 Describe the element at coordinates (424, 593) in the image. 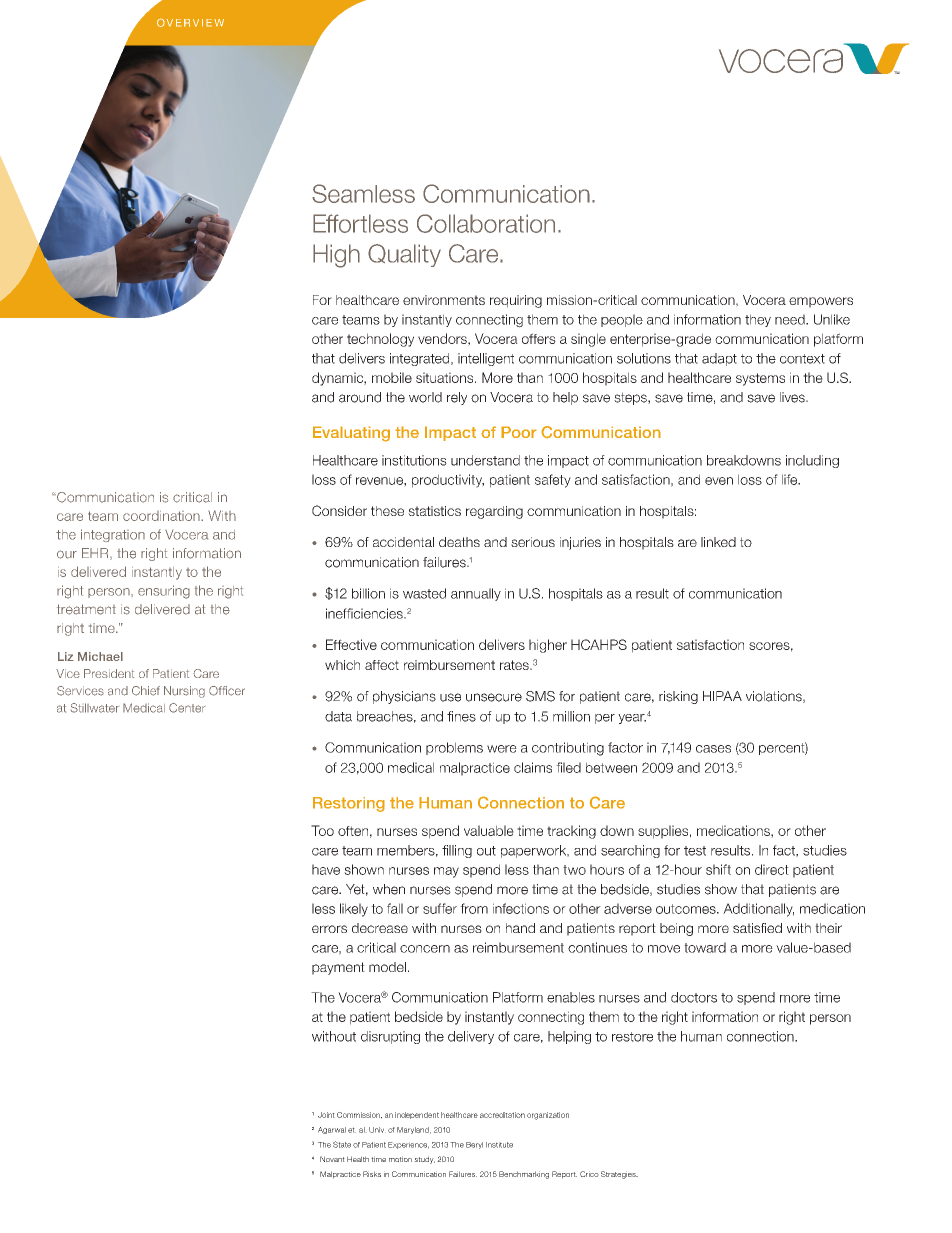

I see `wasted` at that location.
